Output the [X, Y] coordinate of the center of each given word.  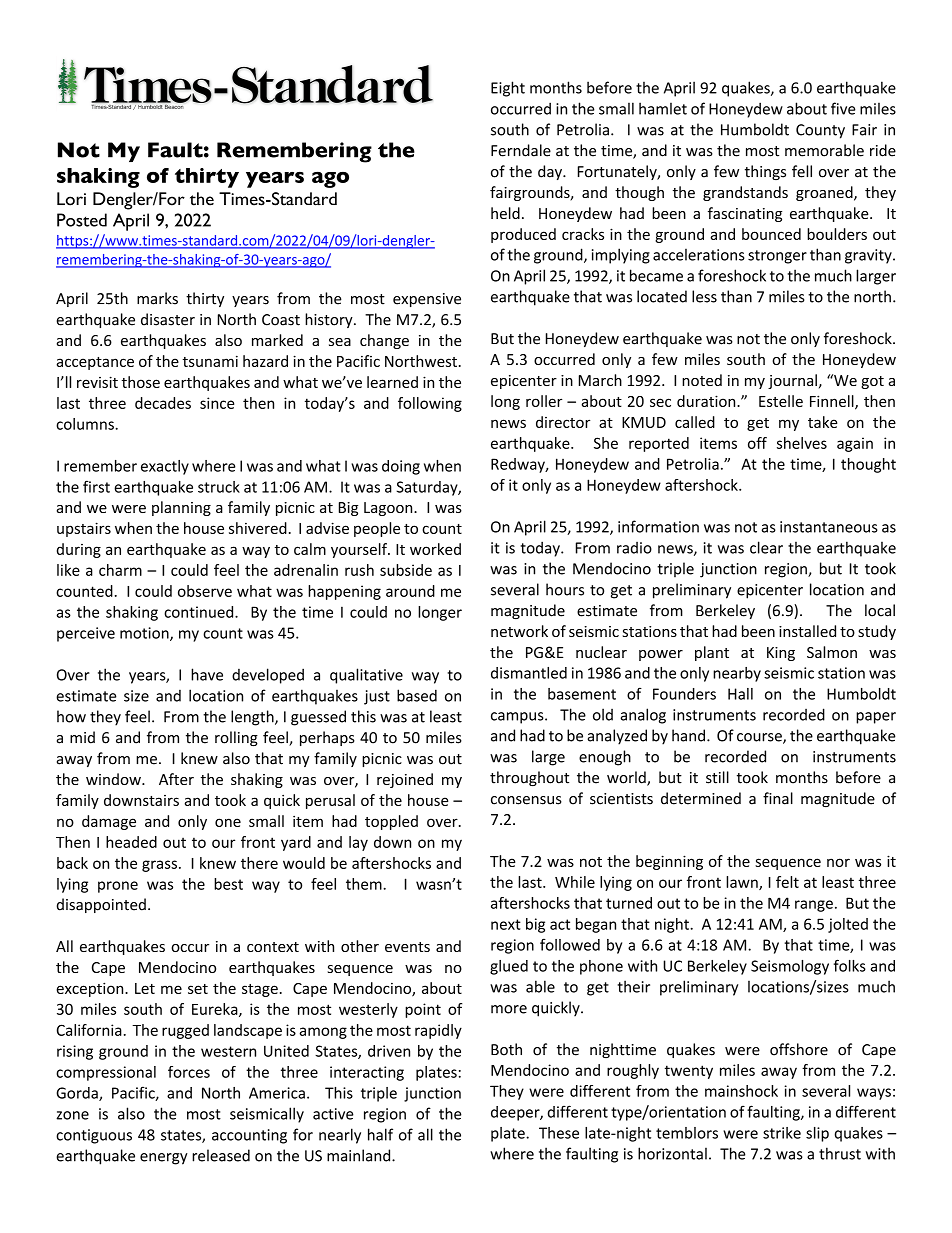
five [843, 108]
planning [181, 508]
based [417, 695]
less [704, 296]
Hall [740, 694]
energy [164, 1159]
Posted [82, 220]
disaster [168, 319]
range [814, 906]
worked [435, 549]
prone [118, 887]
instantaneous [829, 527]
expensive [427, 300]
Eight [508, 89]
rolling [236, 738]
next [506, 924]
